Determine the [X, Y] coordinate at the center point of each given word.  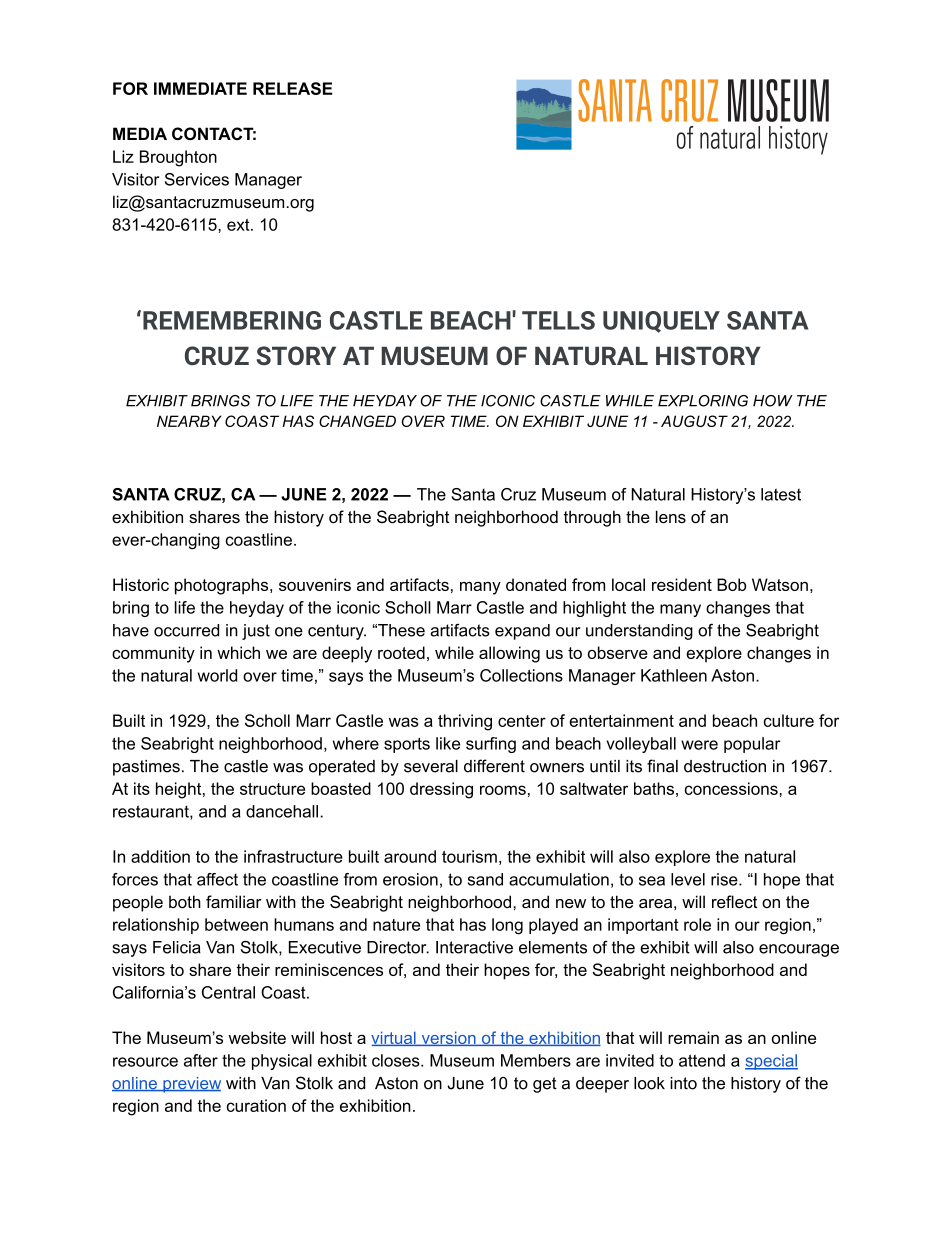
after [201, 1060]
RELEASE [292, 88]
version [448, 1038]
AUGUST [694, 421]
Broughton [178, 158]
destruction [725, 766]
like [448, 743]
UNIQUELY [661, 322]
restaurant [152, 812]
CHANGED [357, 421]
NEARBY [189, 421]
